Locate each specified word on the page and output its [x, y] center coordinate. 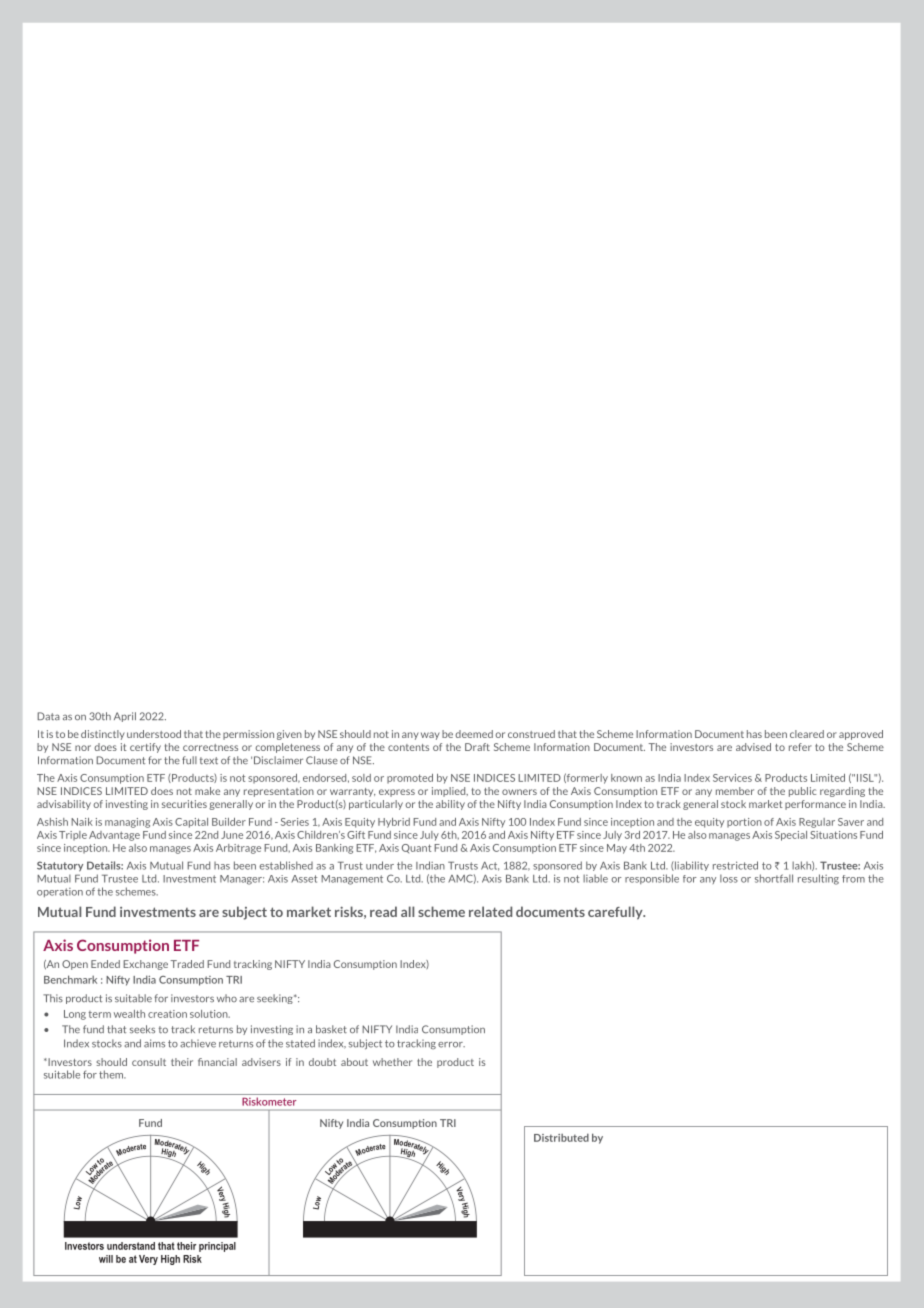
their [186, 1246]
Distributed [561, 1138]
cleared [807, 734]
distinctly [103, 735]
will [106, 1259]
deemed [474, 734]
